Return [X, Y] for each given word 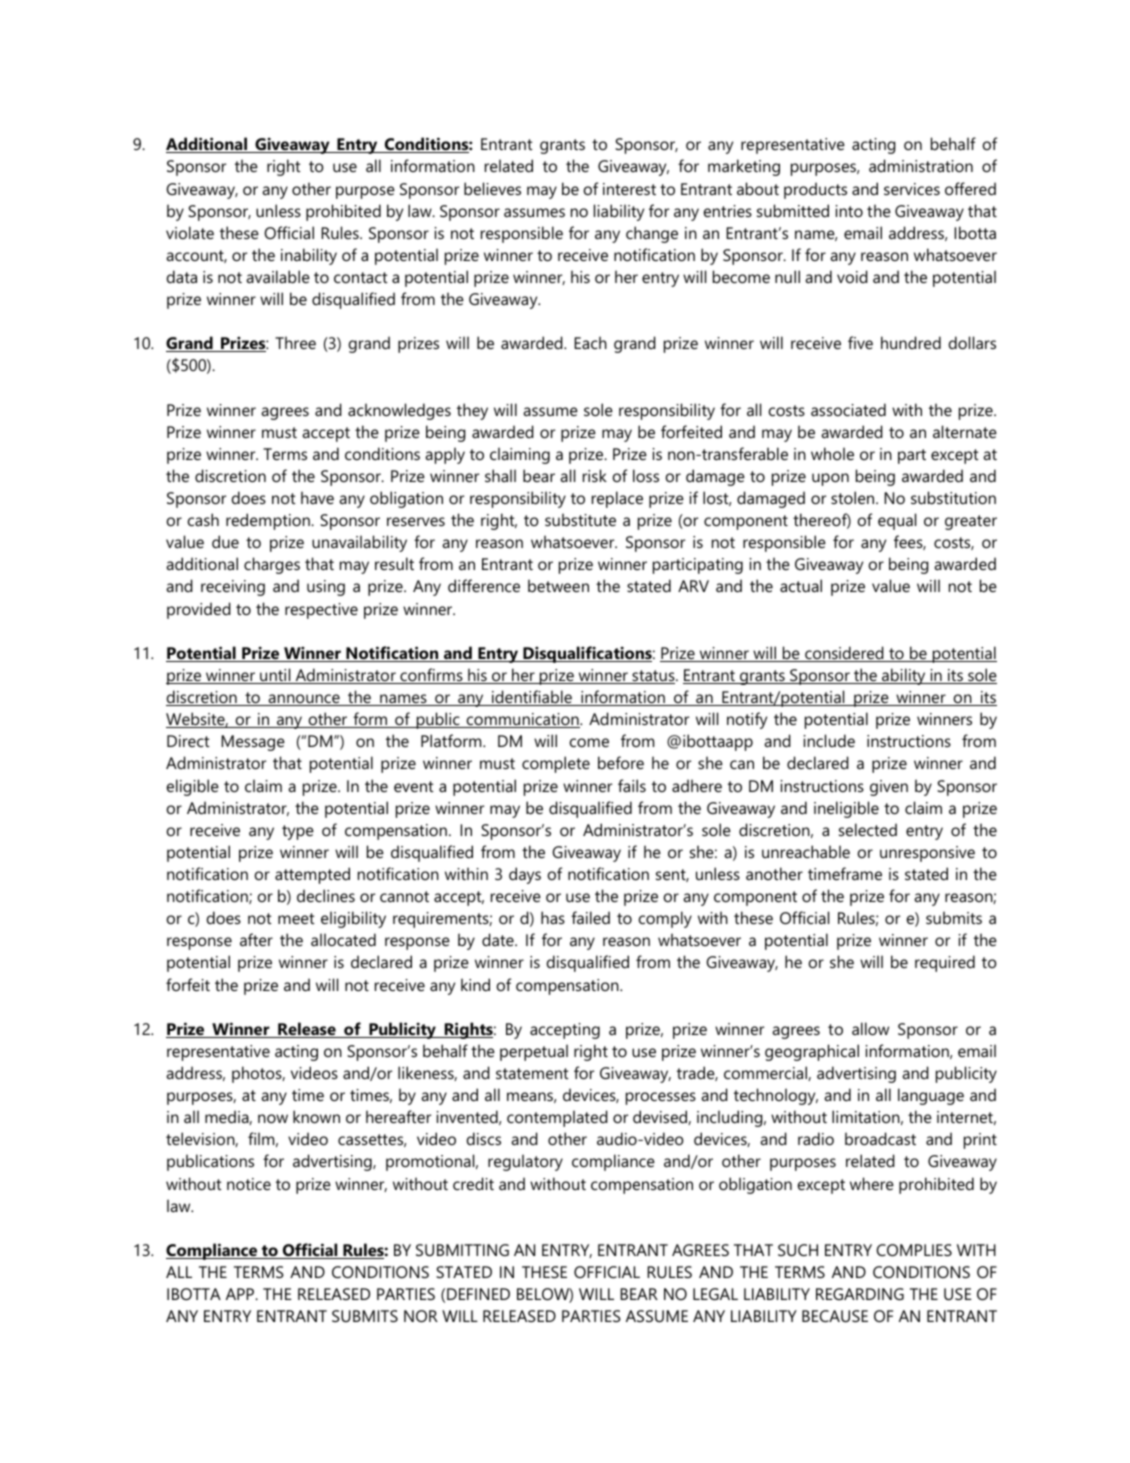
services [912, 189]
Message [253, 743]
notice [249, 1184]
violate [190, 232]
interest [629, 189]
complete [556, 764]
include [829, 740]
